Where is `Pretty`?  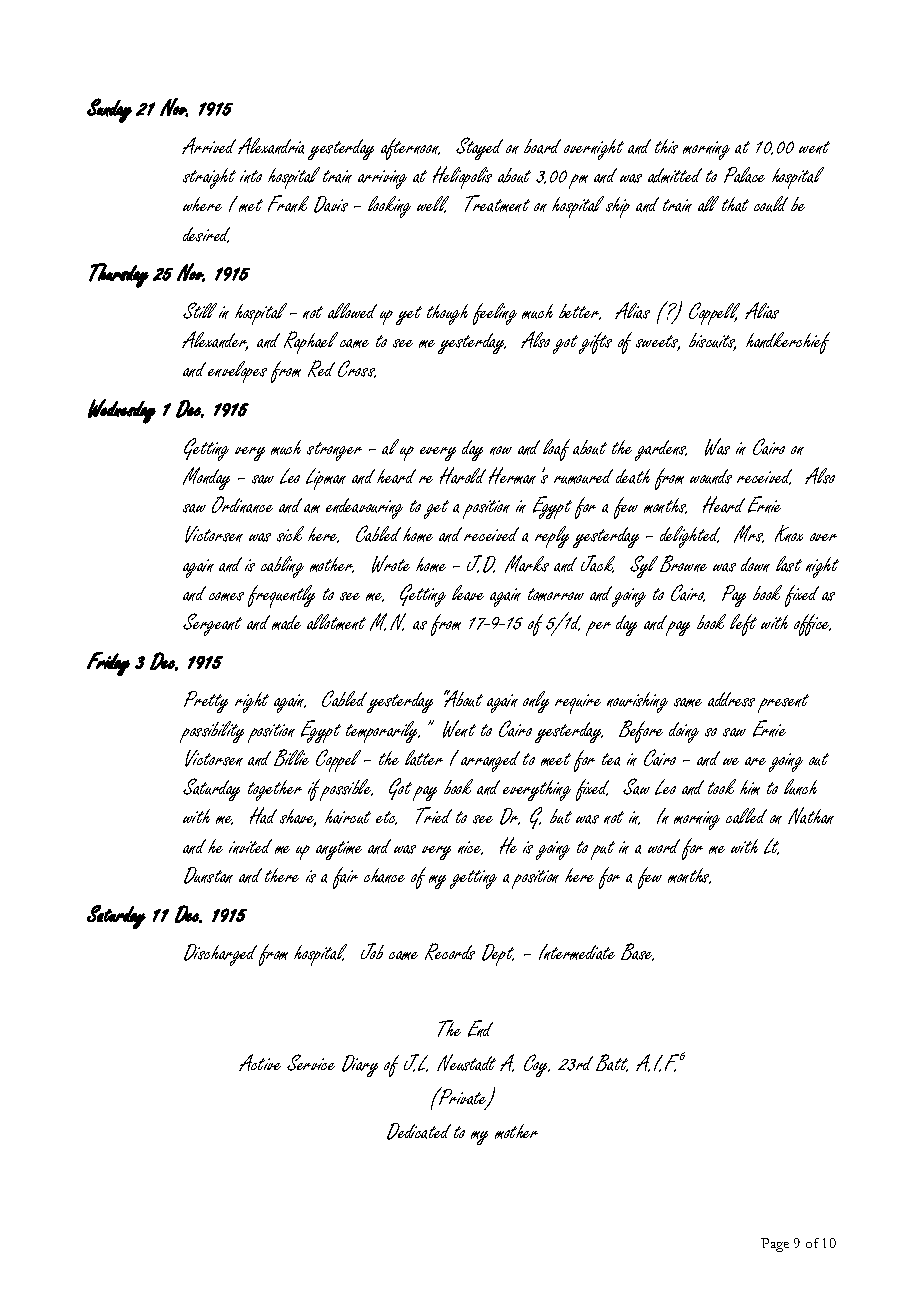
Pretty is located at coordinates (206, 702).
